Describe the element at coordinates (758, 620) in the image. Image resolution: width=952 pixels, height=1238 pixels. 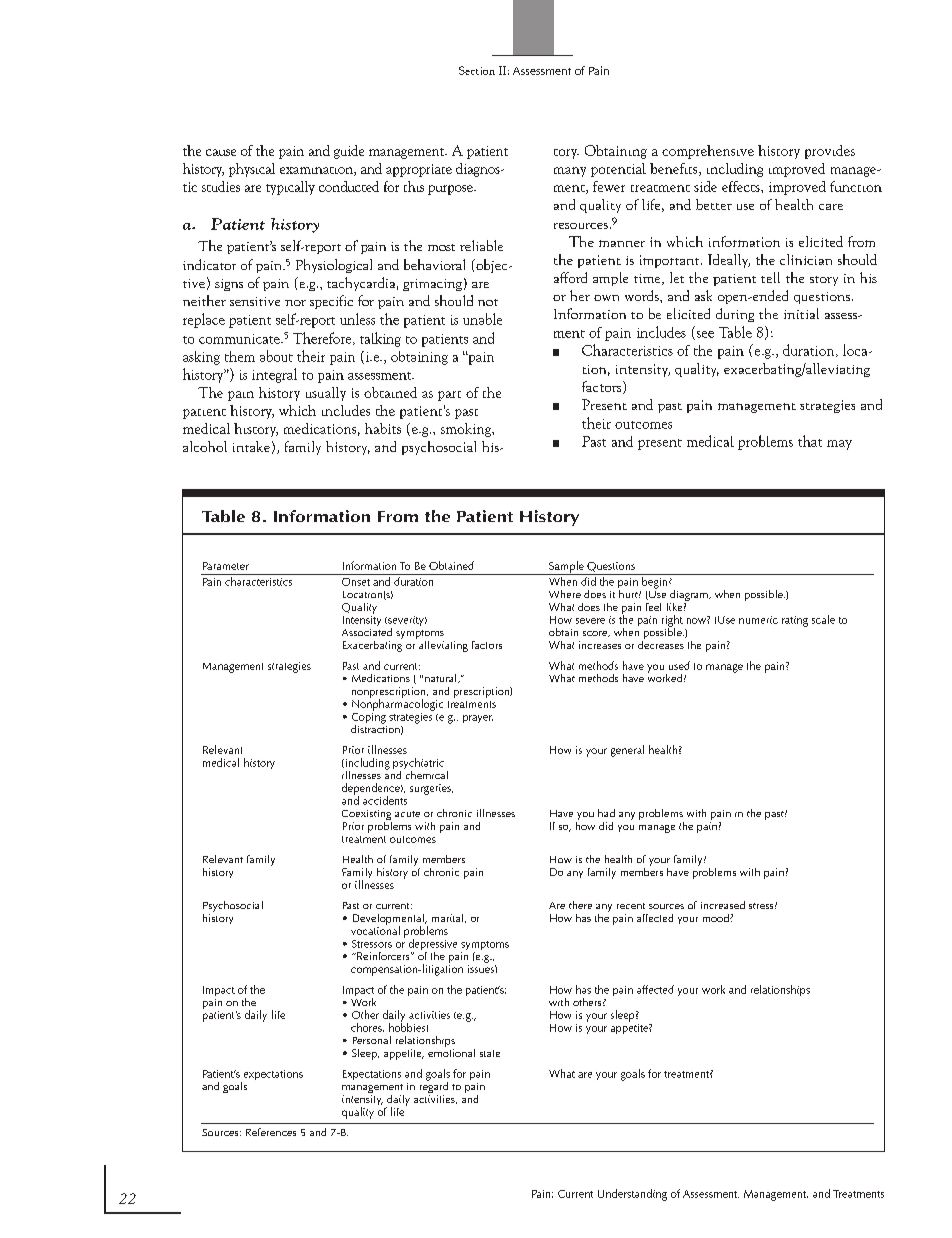
I see `numeric` at that location.
